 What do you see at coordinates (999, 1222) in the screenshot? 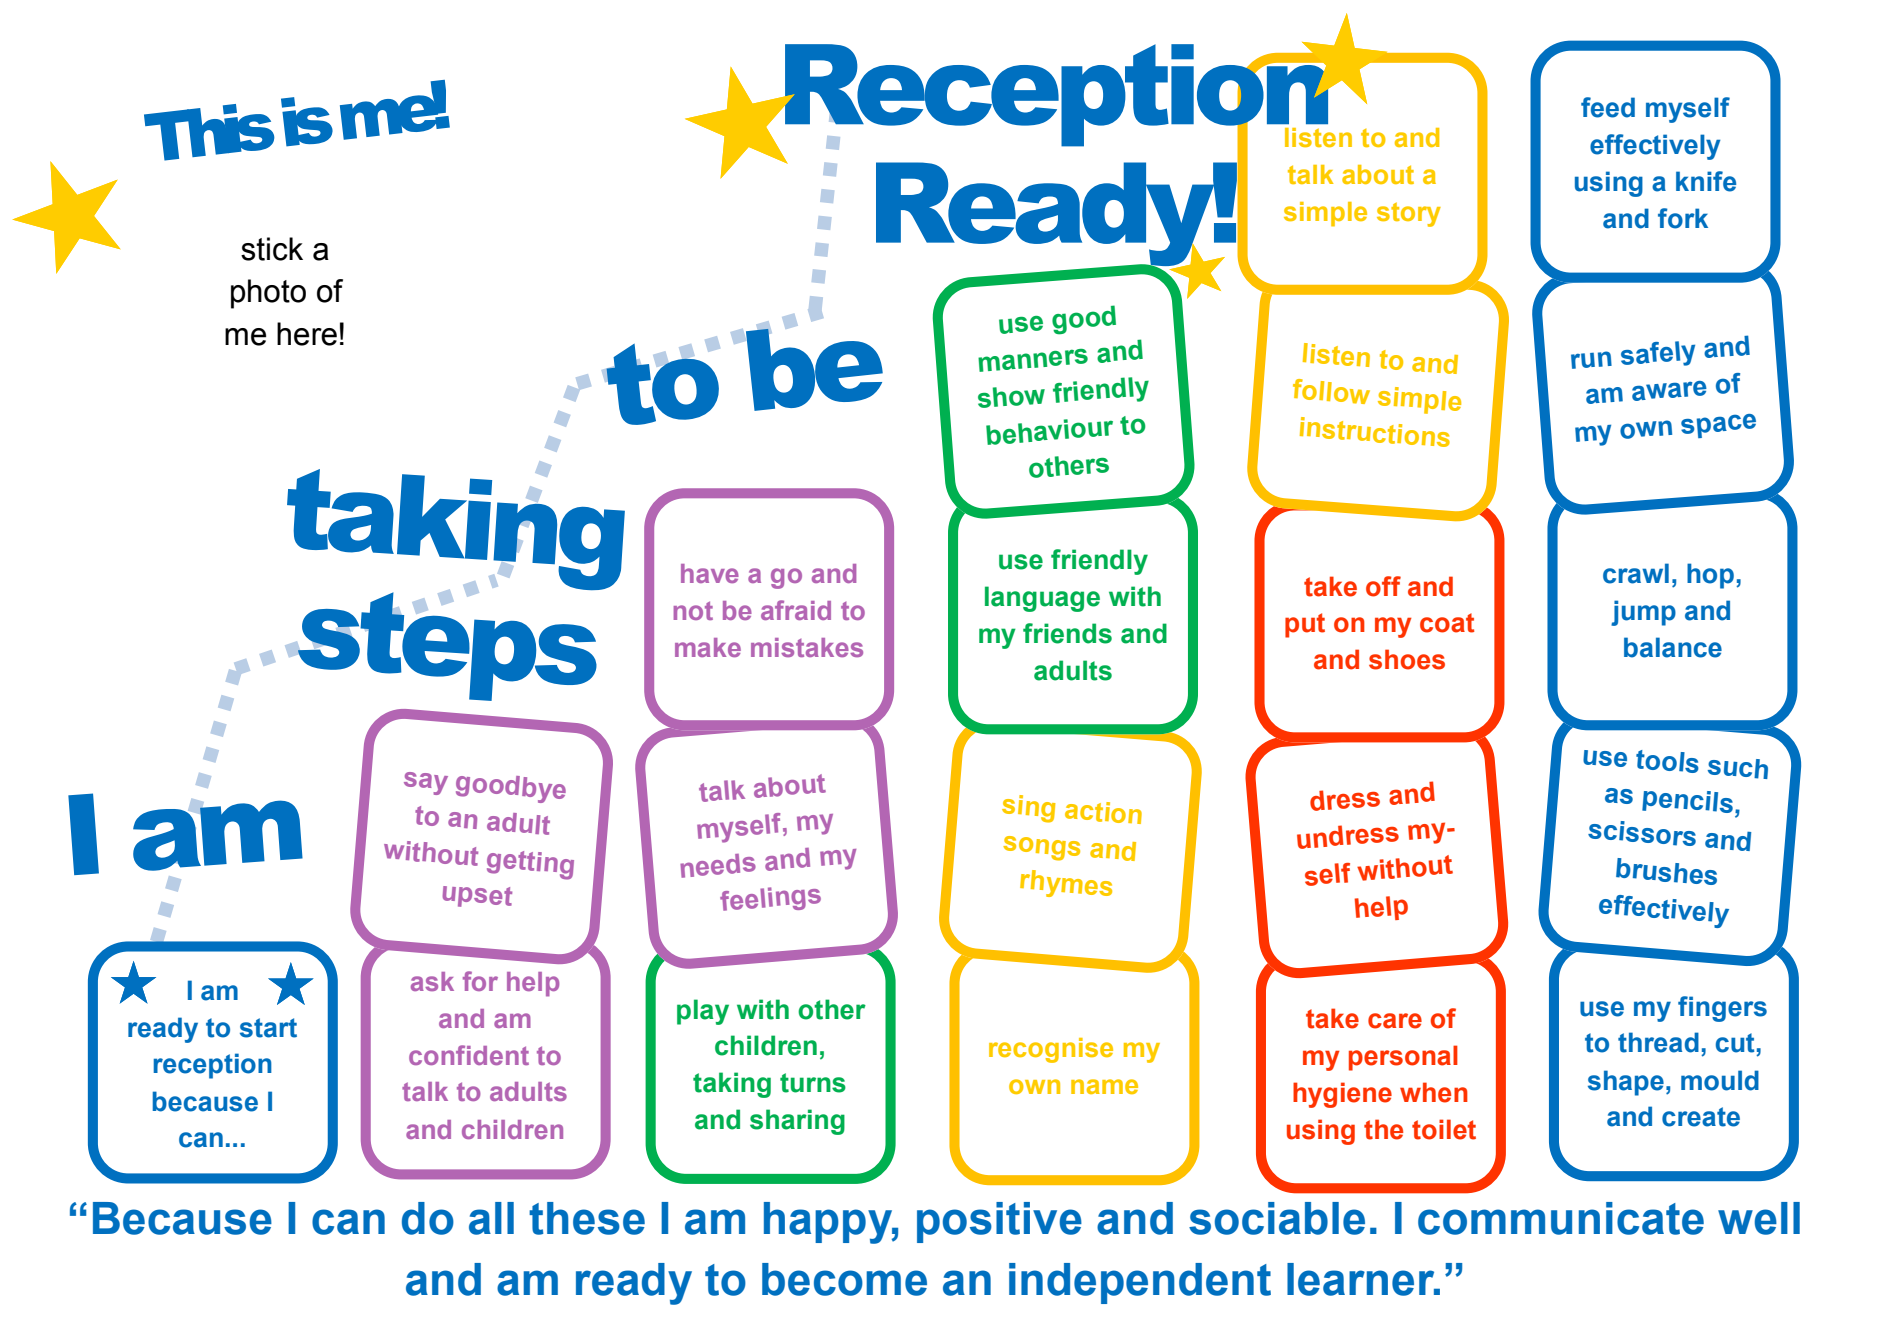
I see `positive` at bounding box center [999, 1222].
